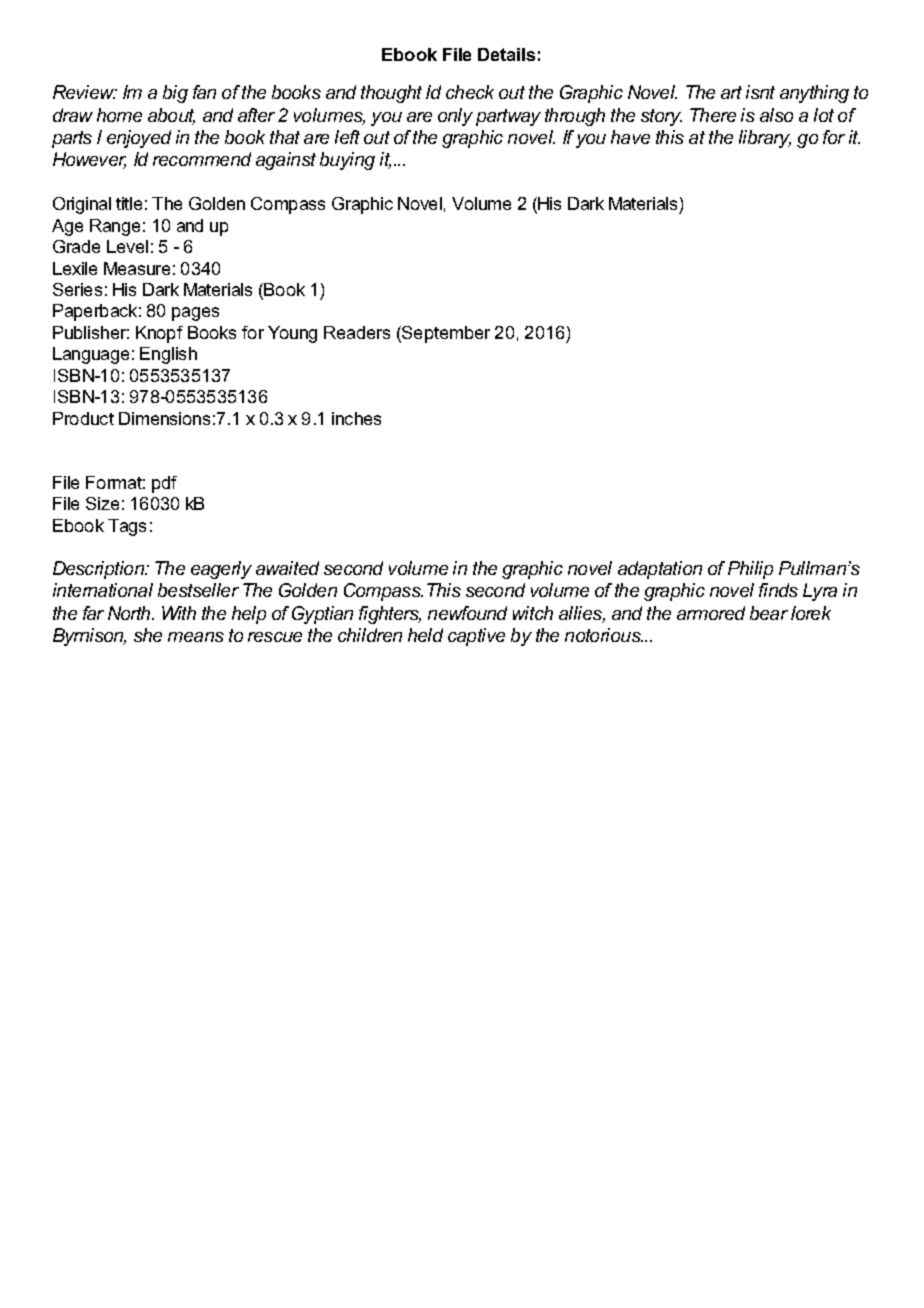  What do you see at coordinates (168, 355) in the image?
I see `English` at bounding box center [168, 355].
